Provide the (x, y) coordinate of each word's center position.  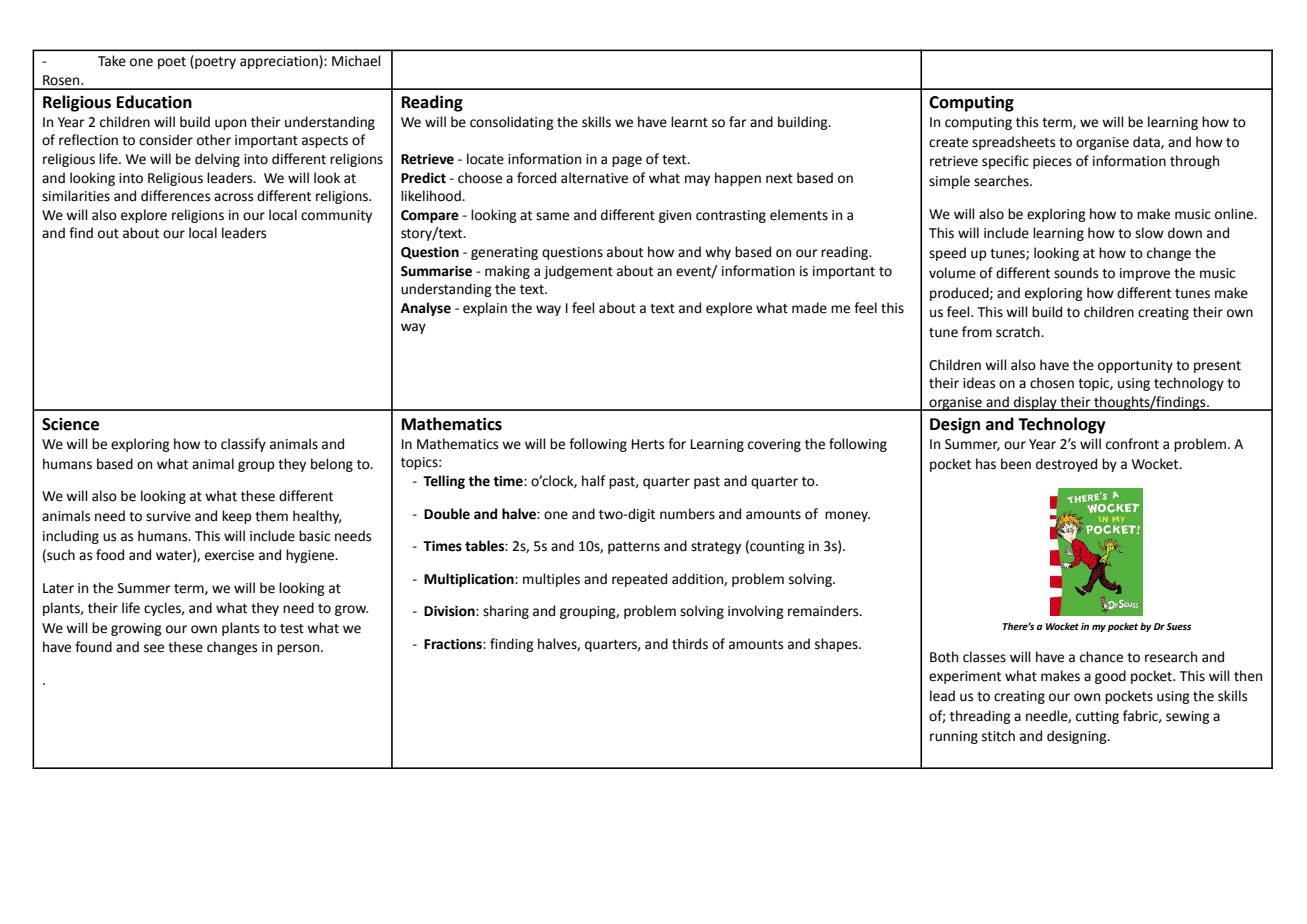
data (1147, 142)
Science (70, 424)
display (1035, 403)
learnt (689, 122)
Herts (648, 444)
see (154, 648)
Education (154, 102)
